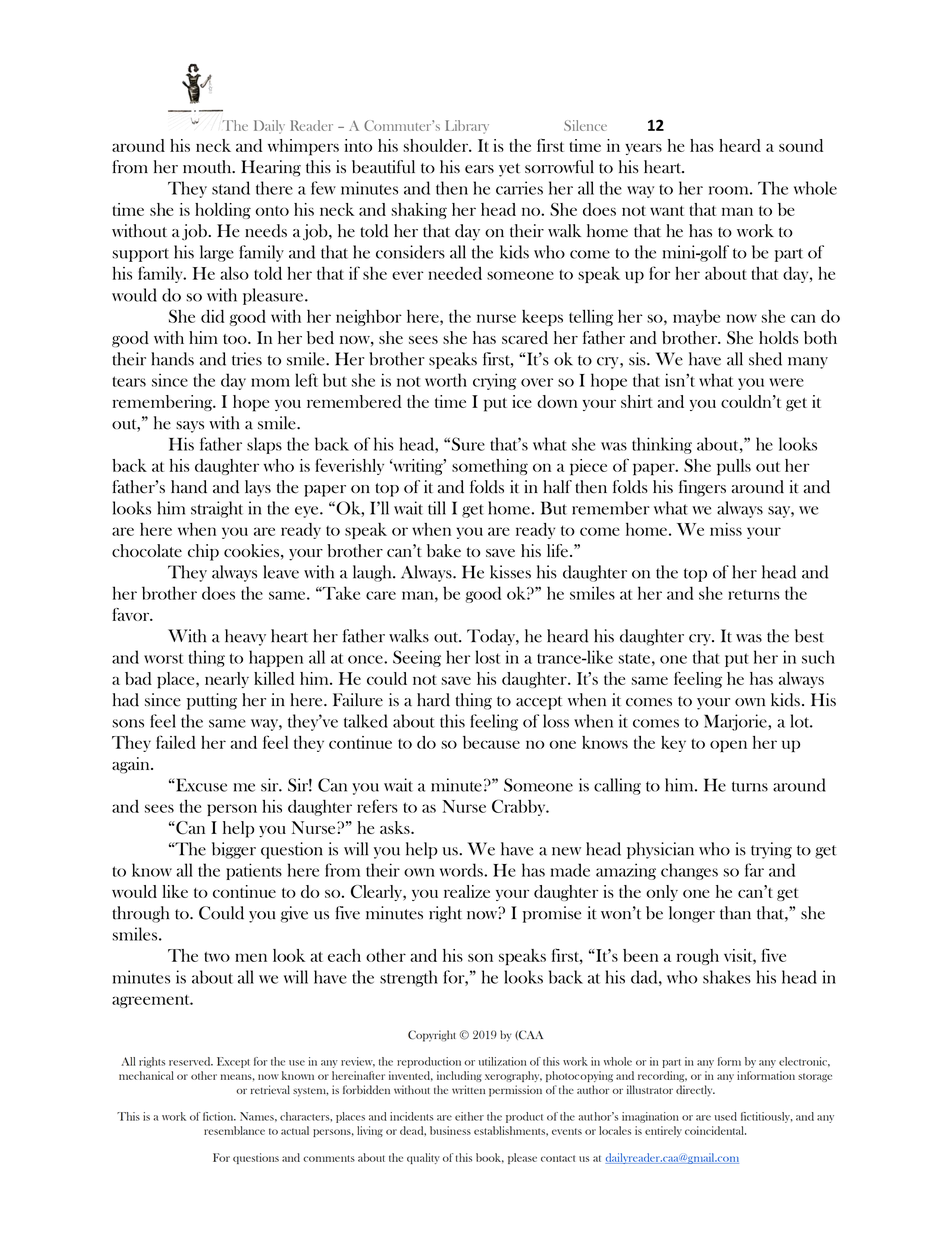  Describe the element at coordinates (809, 636) in the image. I see `best` at that location.
